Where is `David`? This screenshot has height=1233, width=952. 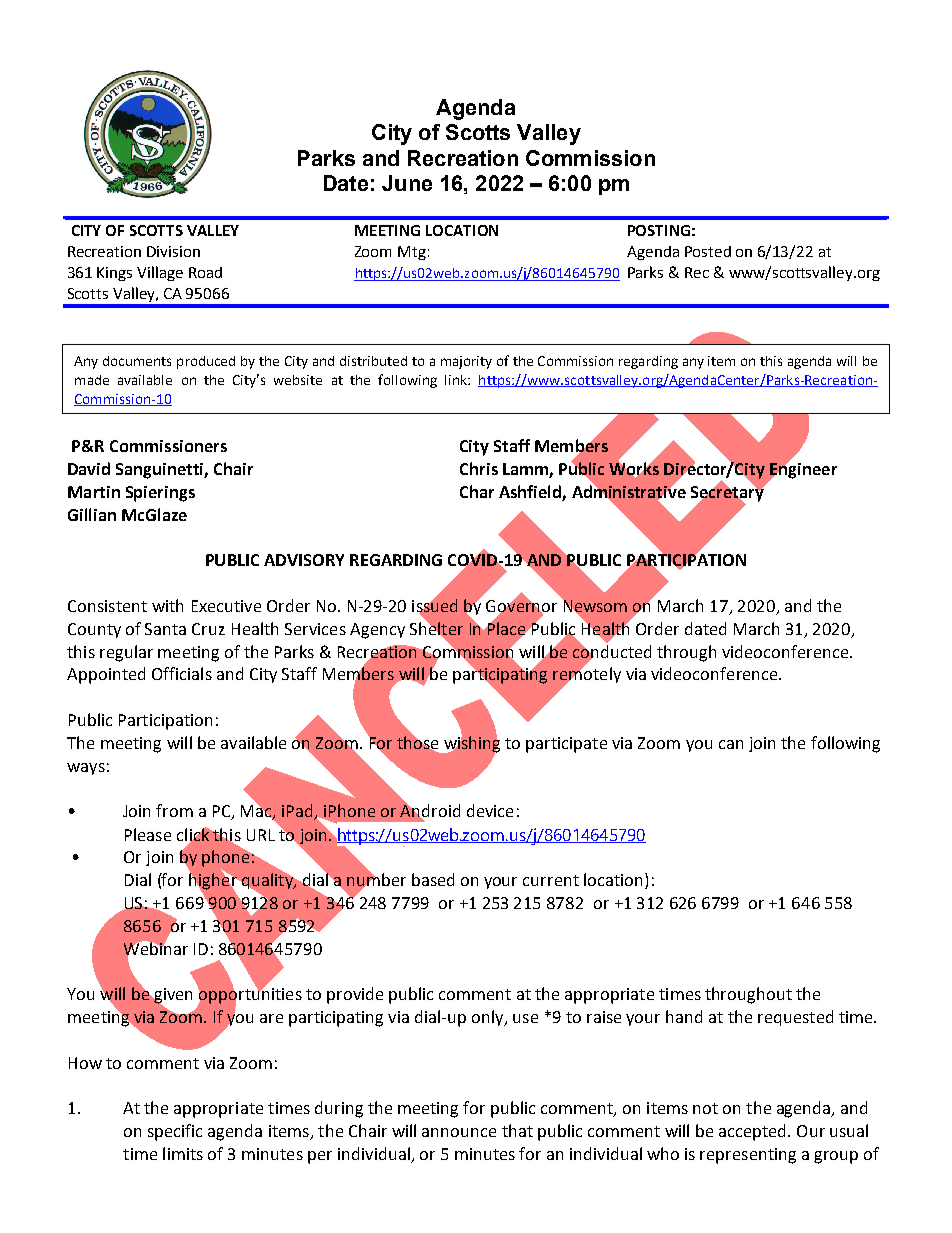 David is located at coordinates (89, 468).
